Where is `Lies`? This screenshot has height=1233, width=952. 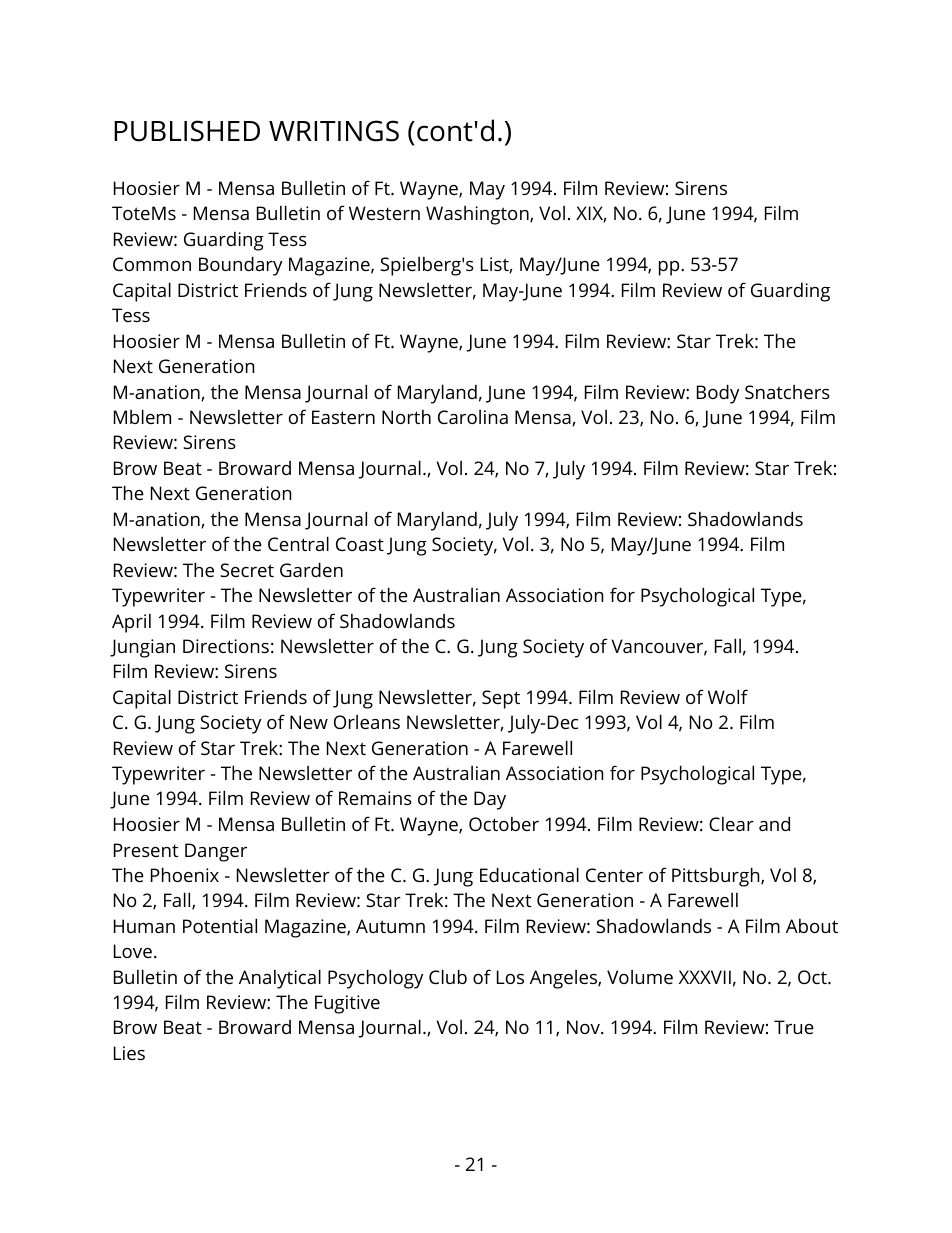
Lies is located at coordinates (129, 1053).
